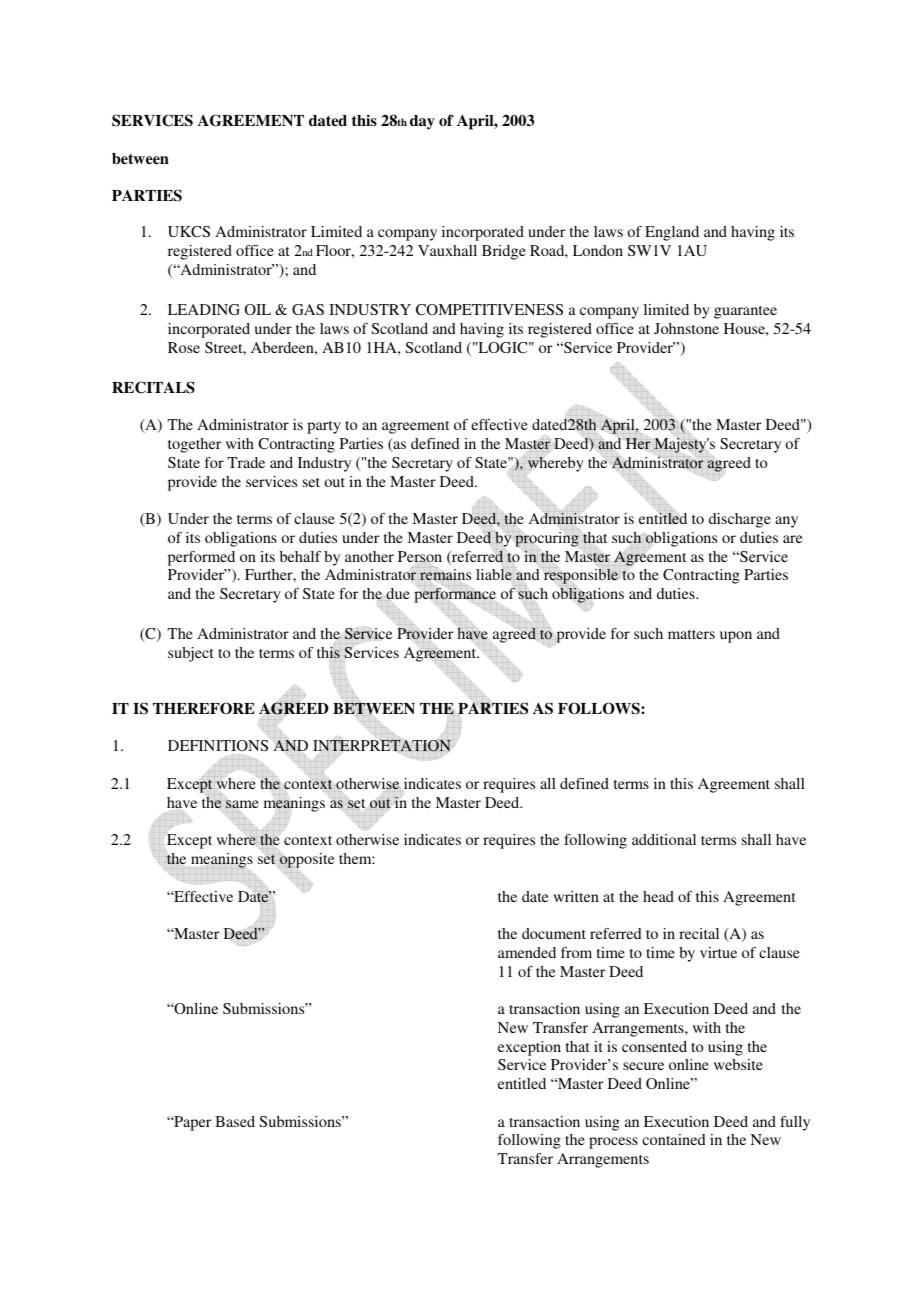 The height and width of the document is (1308, 924). I want to click on England, so click(672, 233).
